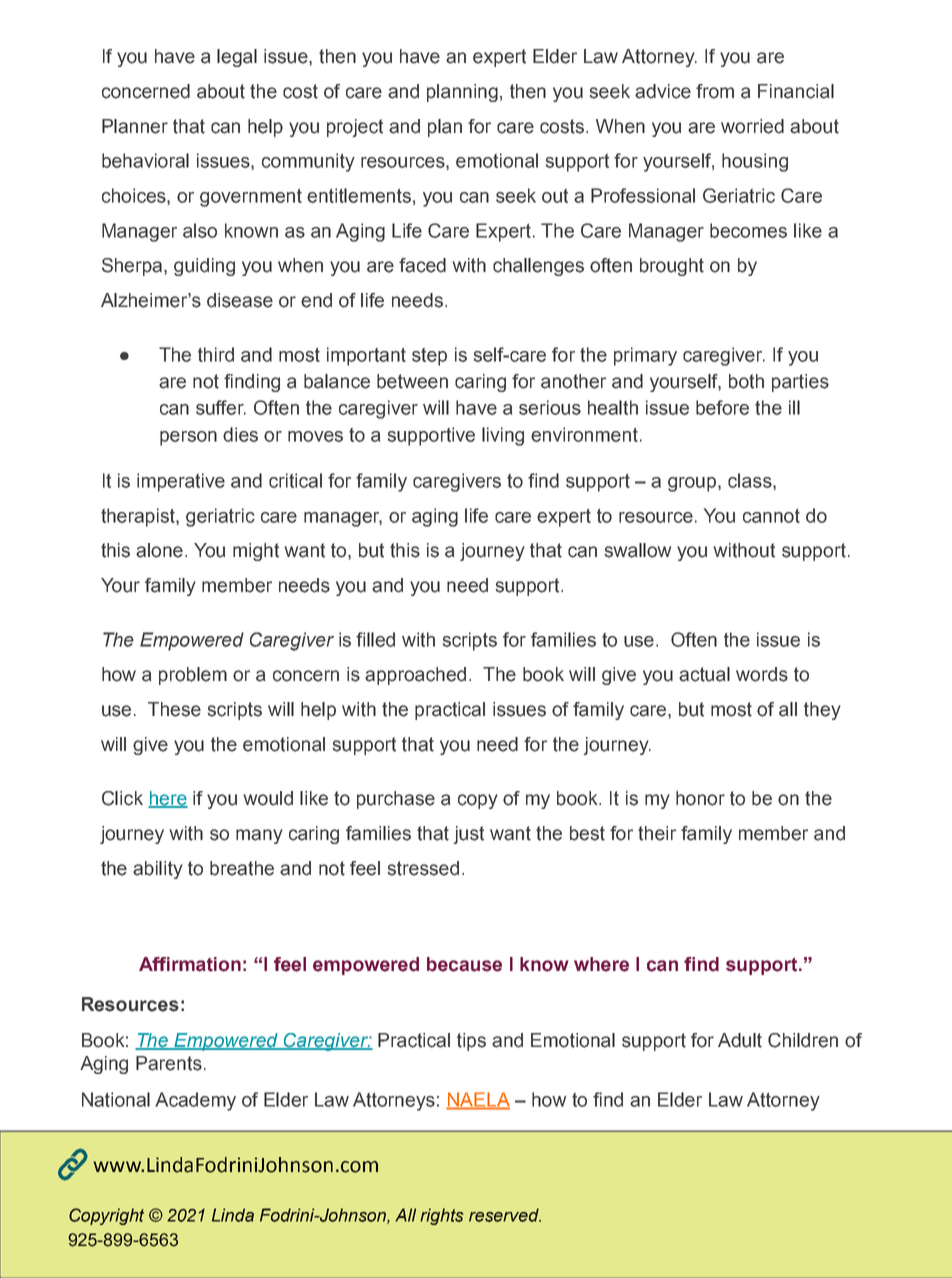  Describe the element at coordinates (657, 833) in the screenshot. I see `their` at that location.
